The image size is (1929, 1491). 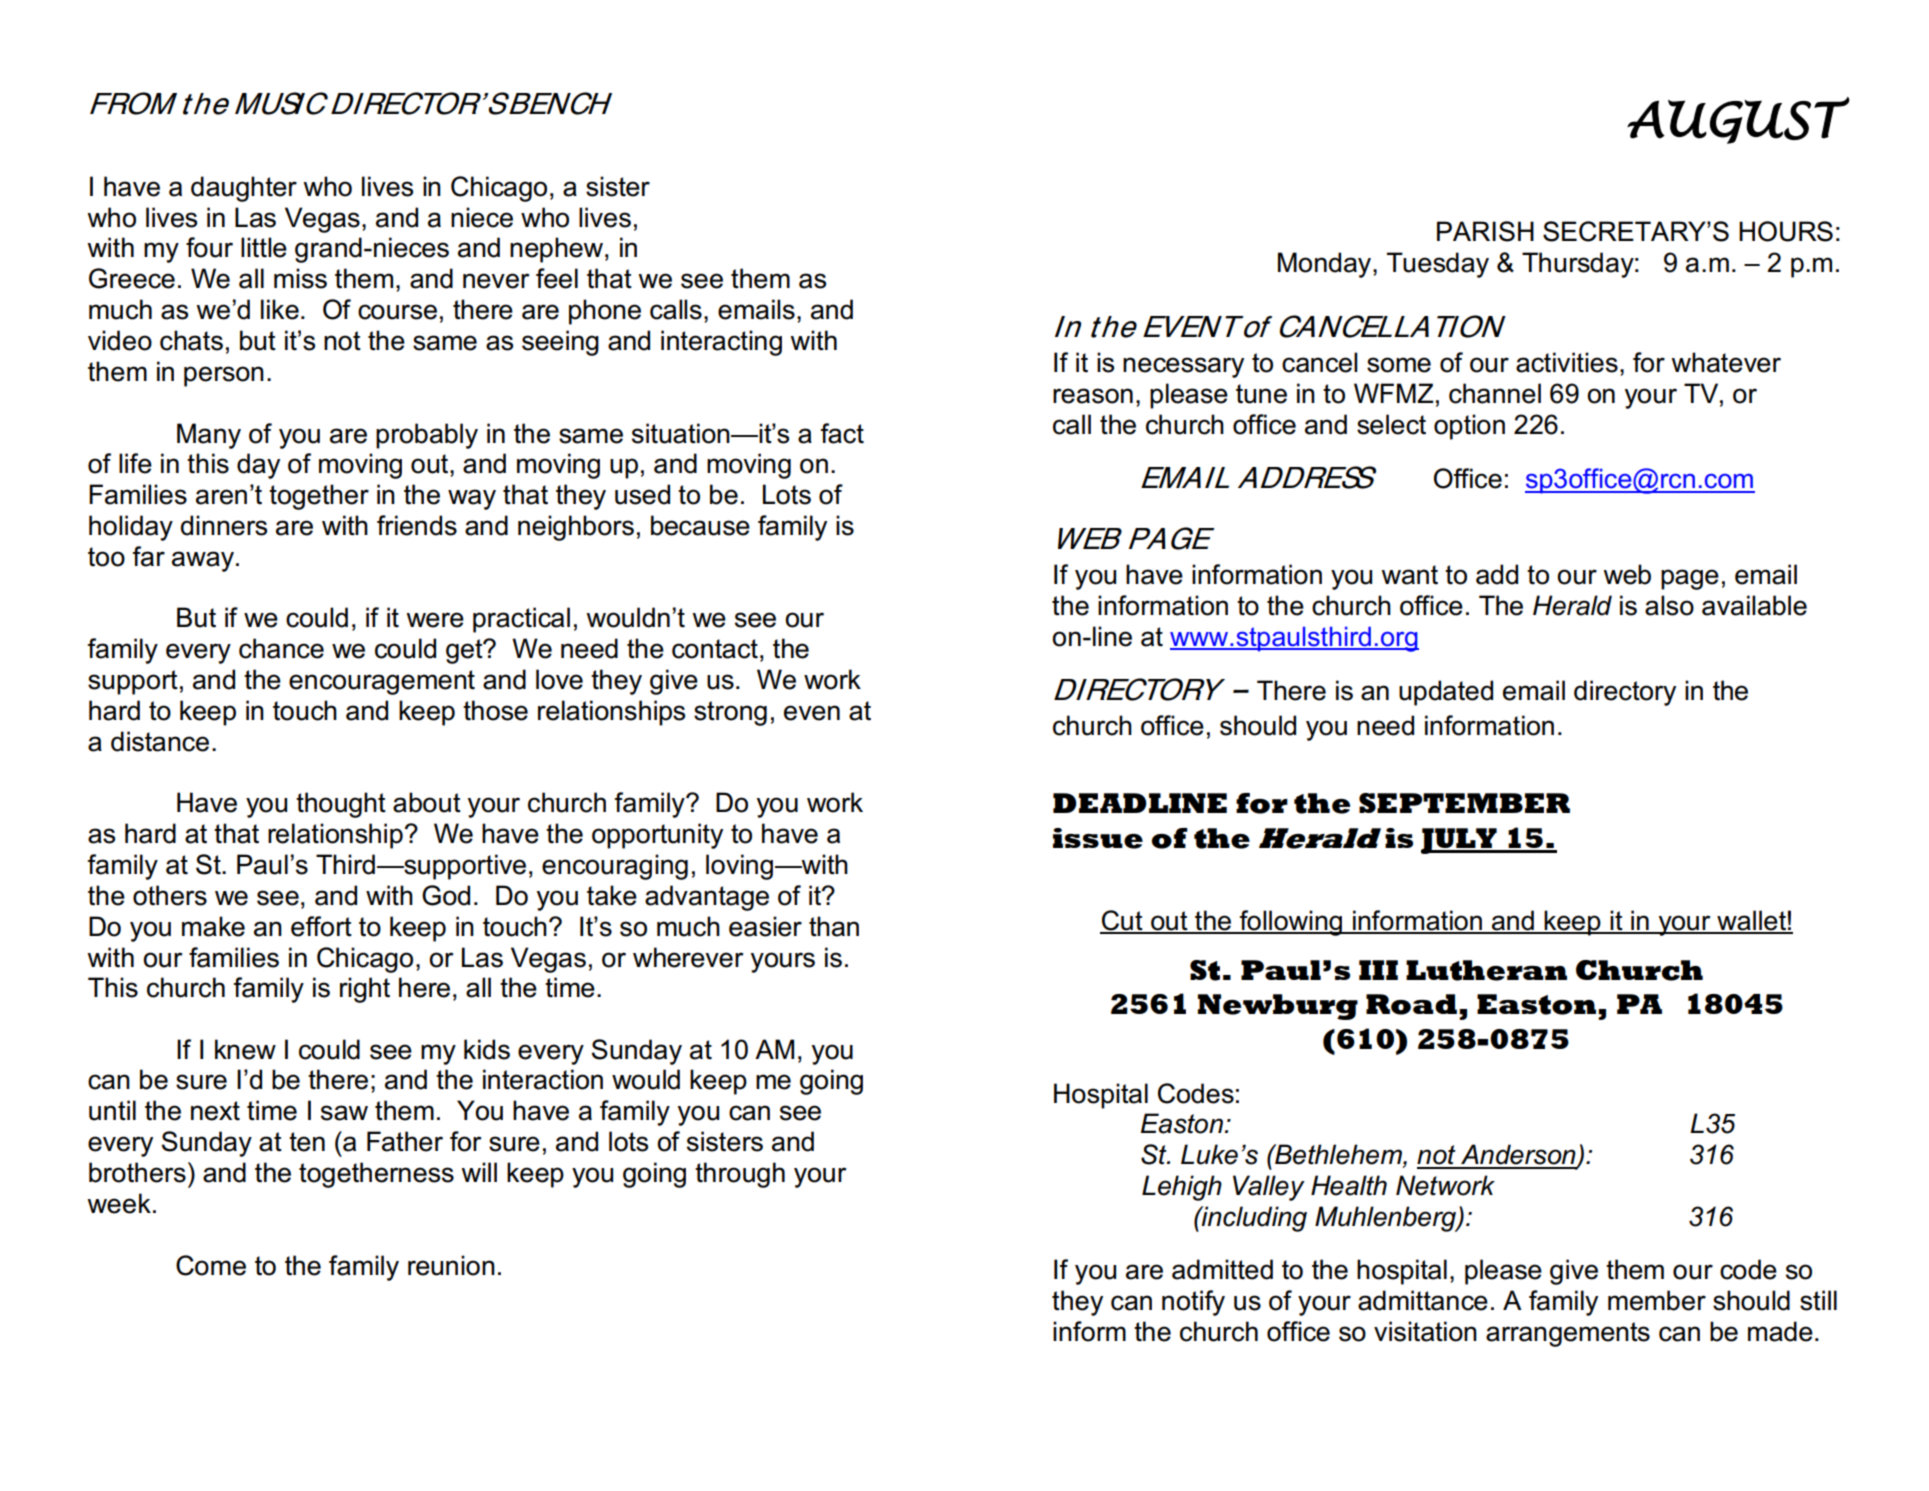 What do you see at coordinates (1193, 1303) in the image?
I see `notify` at bounding box center [1193, 1303].
